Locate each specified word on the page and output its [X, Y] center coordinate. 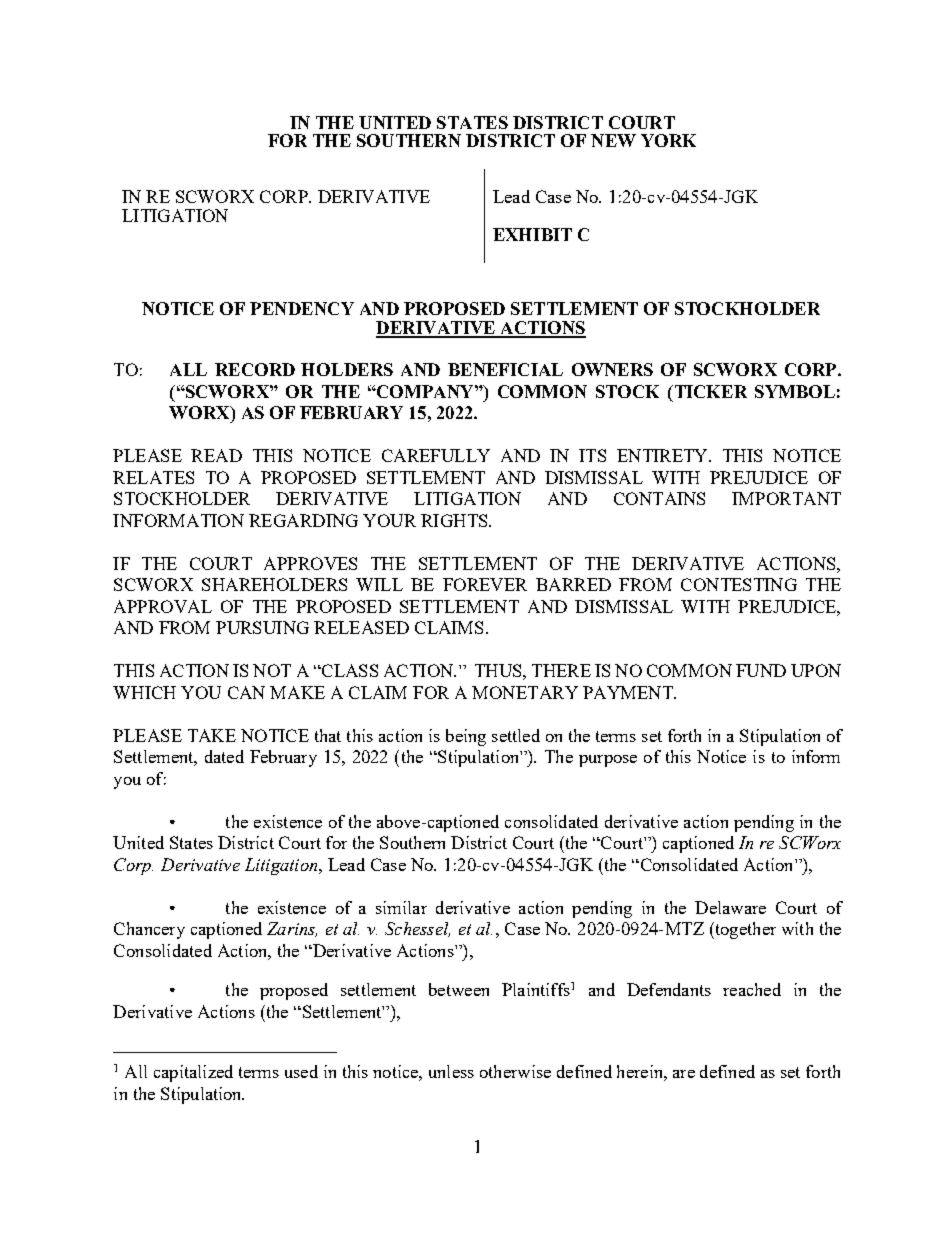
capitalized [193, 1073]
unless [451, 1071]
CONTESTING [739, 584]
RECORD [255, 369]
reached [752, 989]
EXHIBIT [532, 234]
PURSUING [262, 627]
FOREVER [485, 584]
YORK [668, 140]
